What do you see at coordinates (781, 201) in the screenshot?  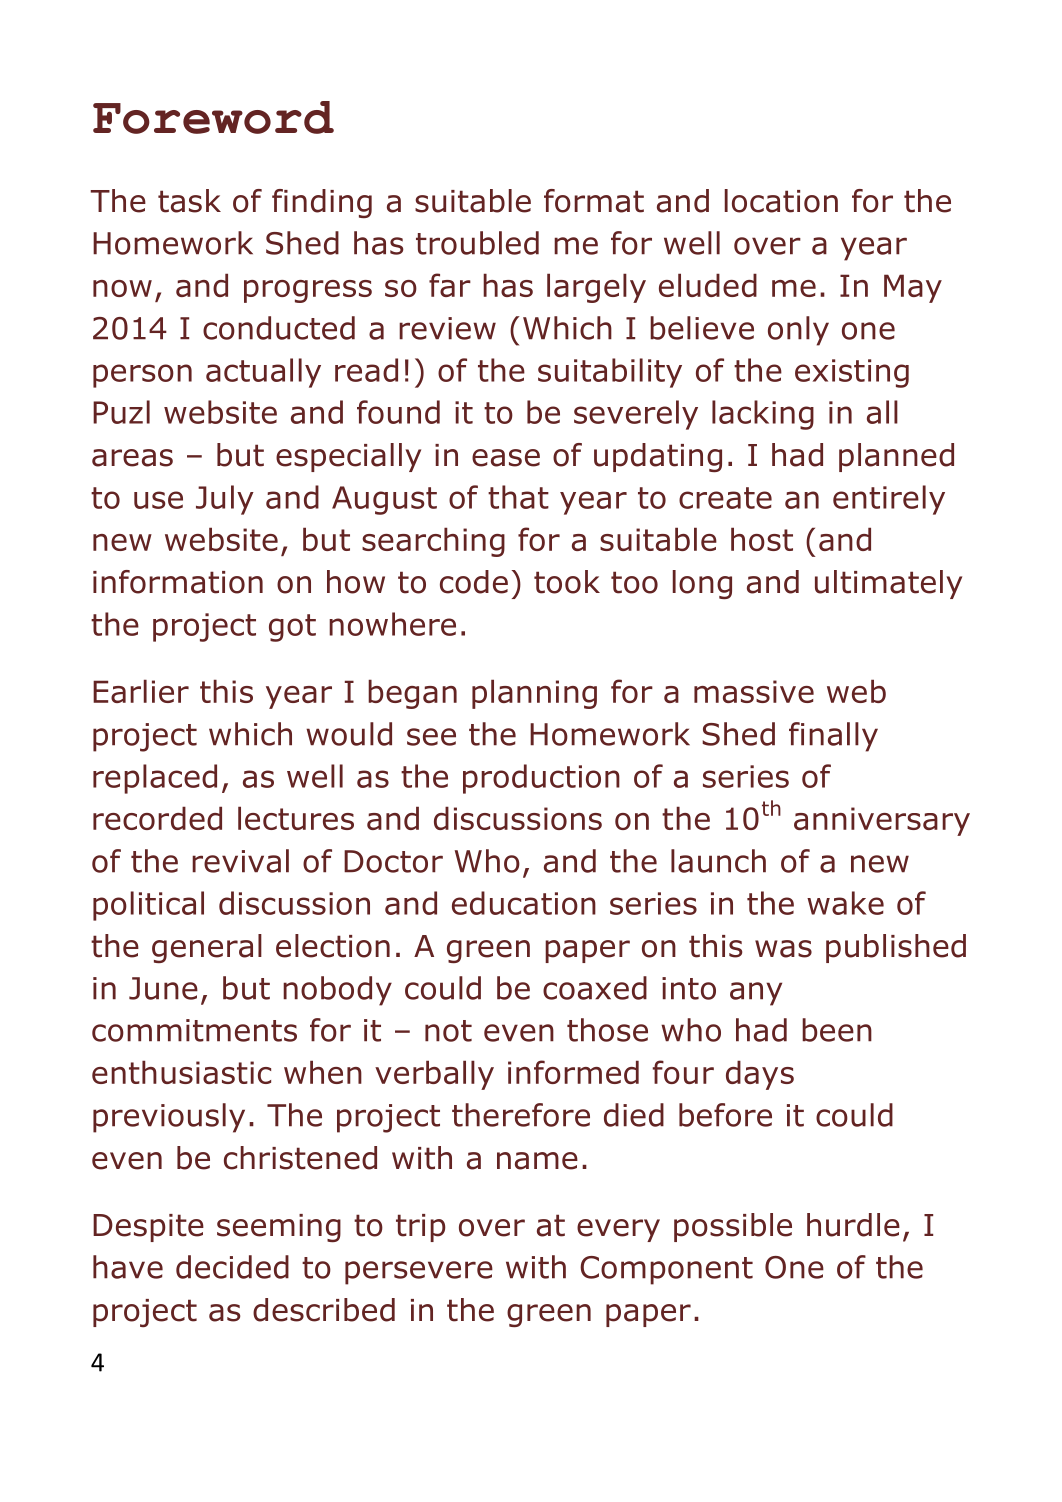 I see `location` at bounding box center [781, 201].
